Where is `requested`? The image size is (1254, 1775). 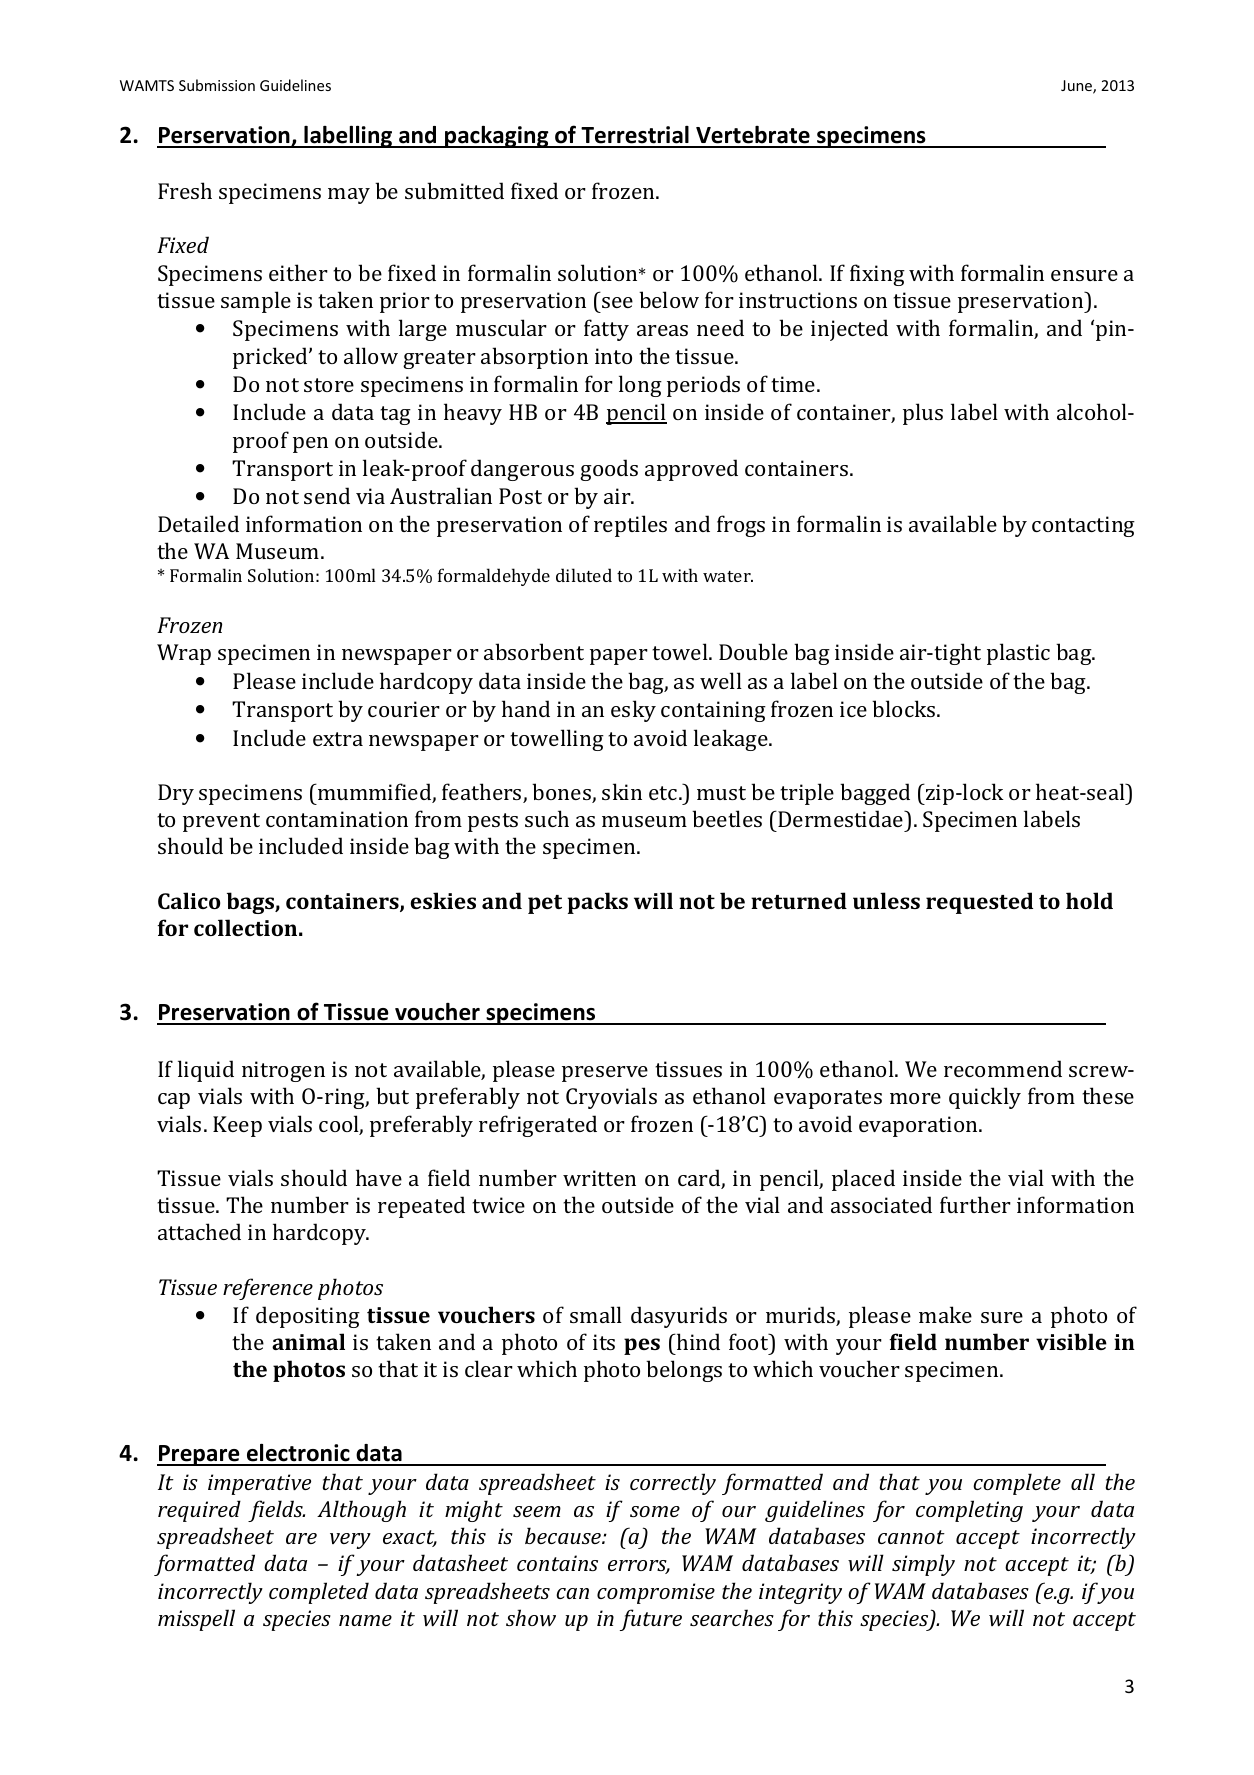
requested is located at coordinates (979, 903).
